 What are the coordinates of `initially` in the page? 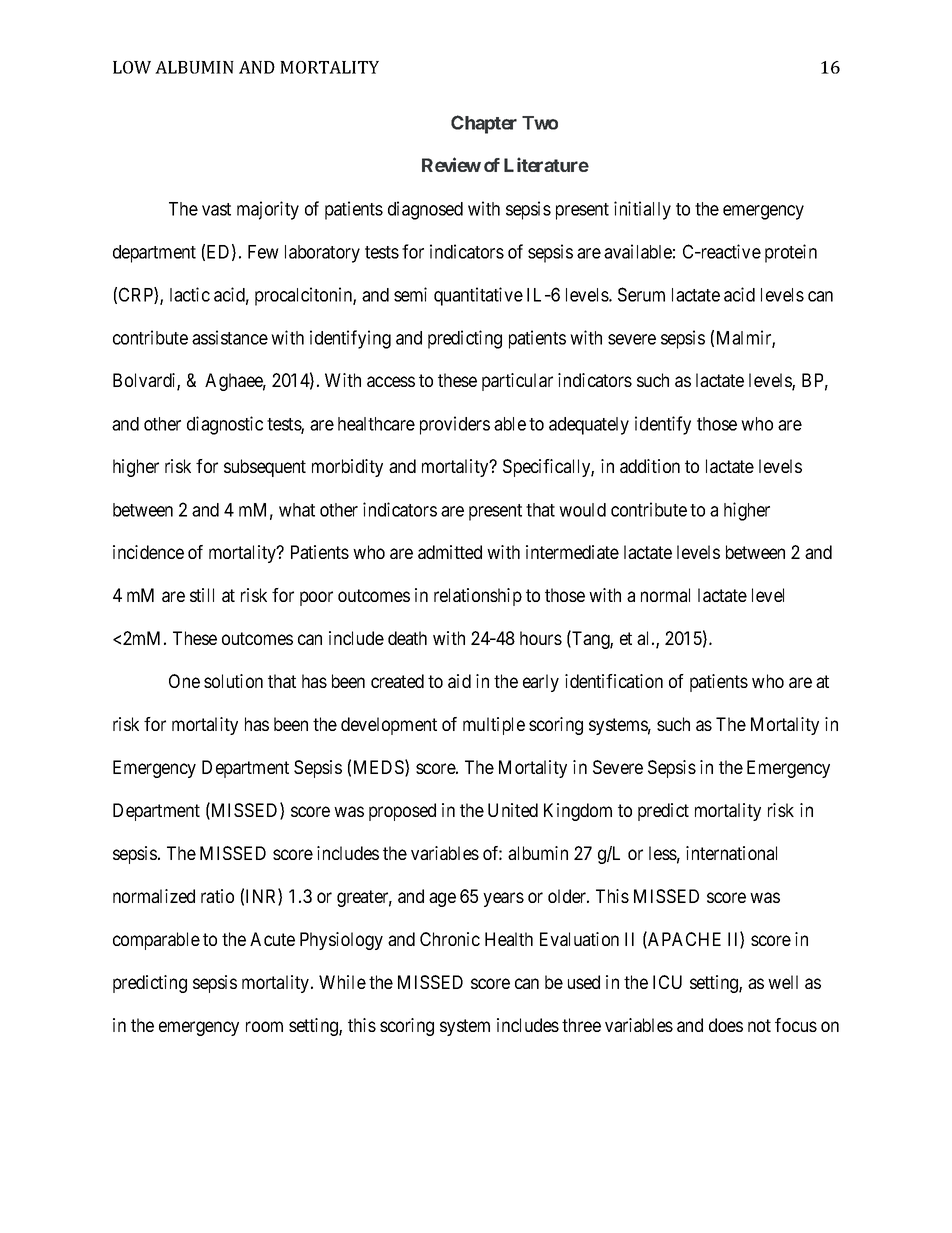 It's located at (642, 210).
